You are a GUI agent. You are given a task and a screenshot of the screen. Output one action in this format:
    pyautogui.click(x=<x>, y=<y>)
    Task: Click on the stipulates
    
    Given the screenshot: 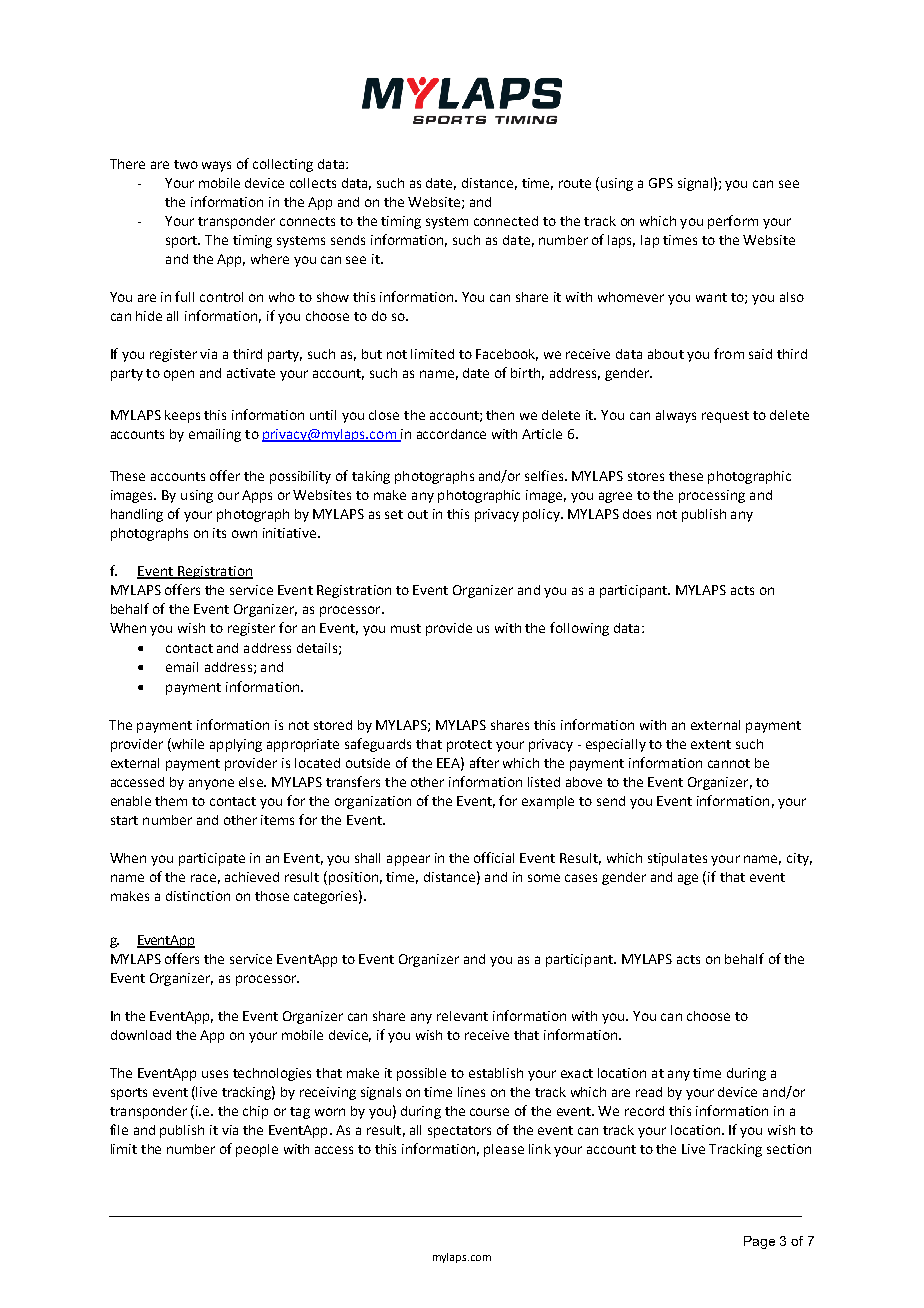 What is the action you would take?
    pyautogui.click(x=677, y=859)
